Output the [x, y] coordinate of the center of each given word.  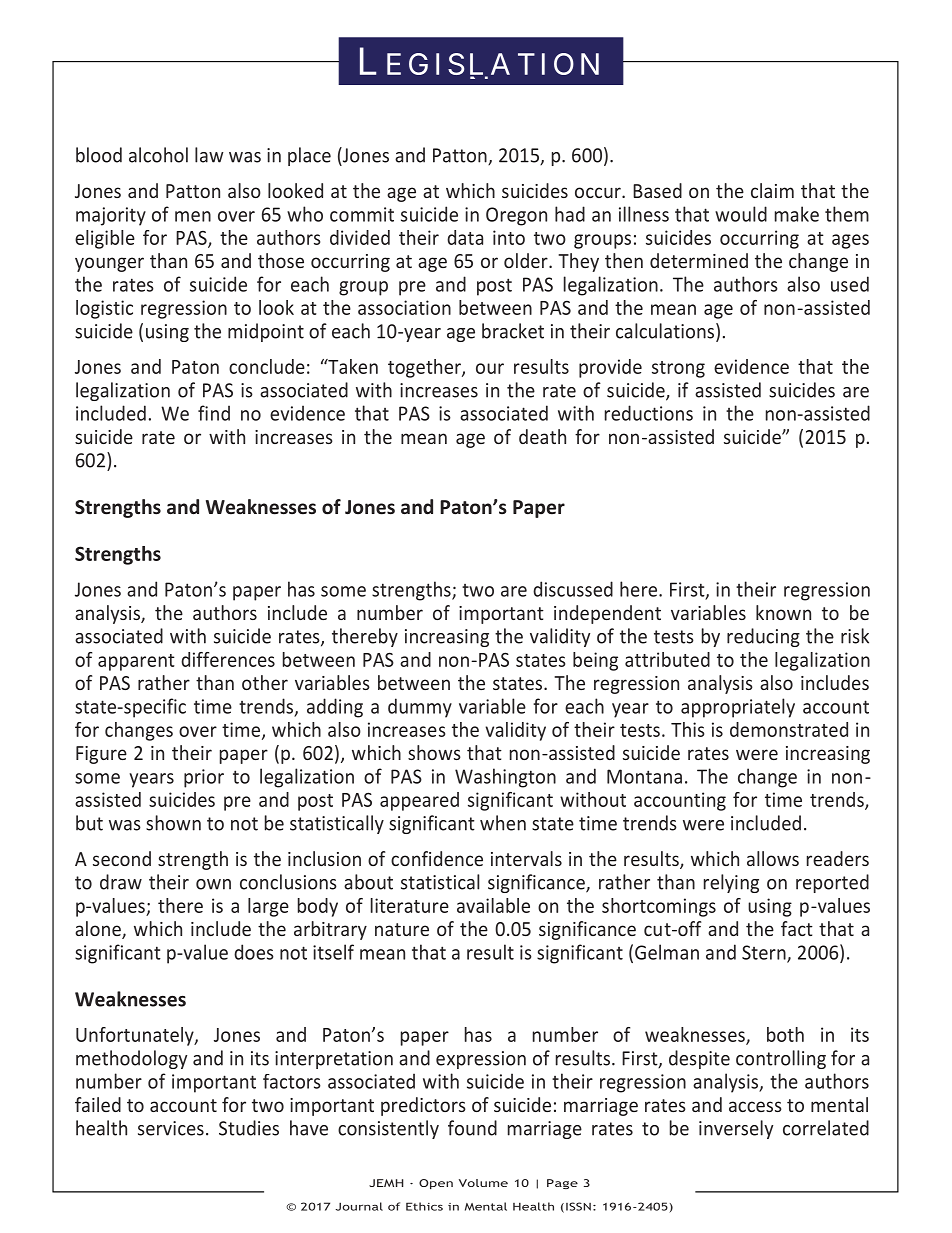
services [171, 1128]
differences [228, 659]
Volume [483, 1183]
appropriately [738, 708]
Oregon [516, 216]
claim [772, 190]
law [209, 155]
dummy [420, 708]
